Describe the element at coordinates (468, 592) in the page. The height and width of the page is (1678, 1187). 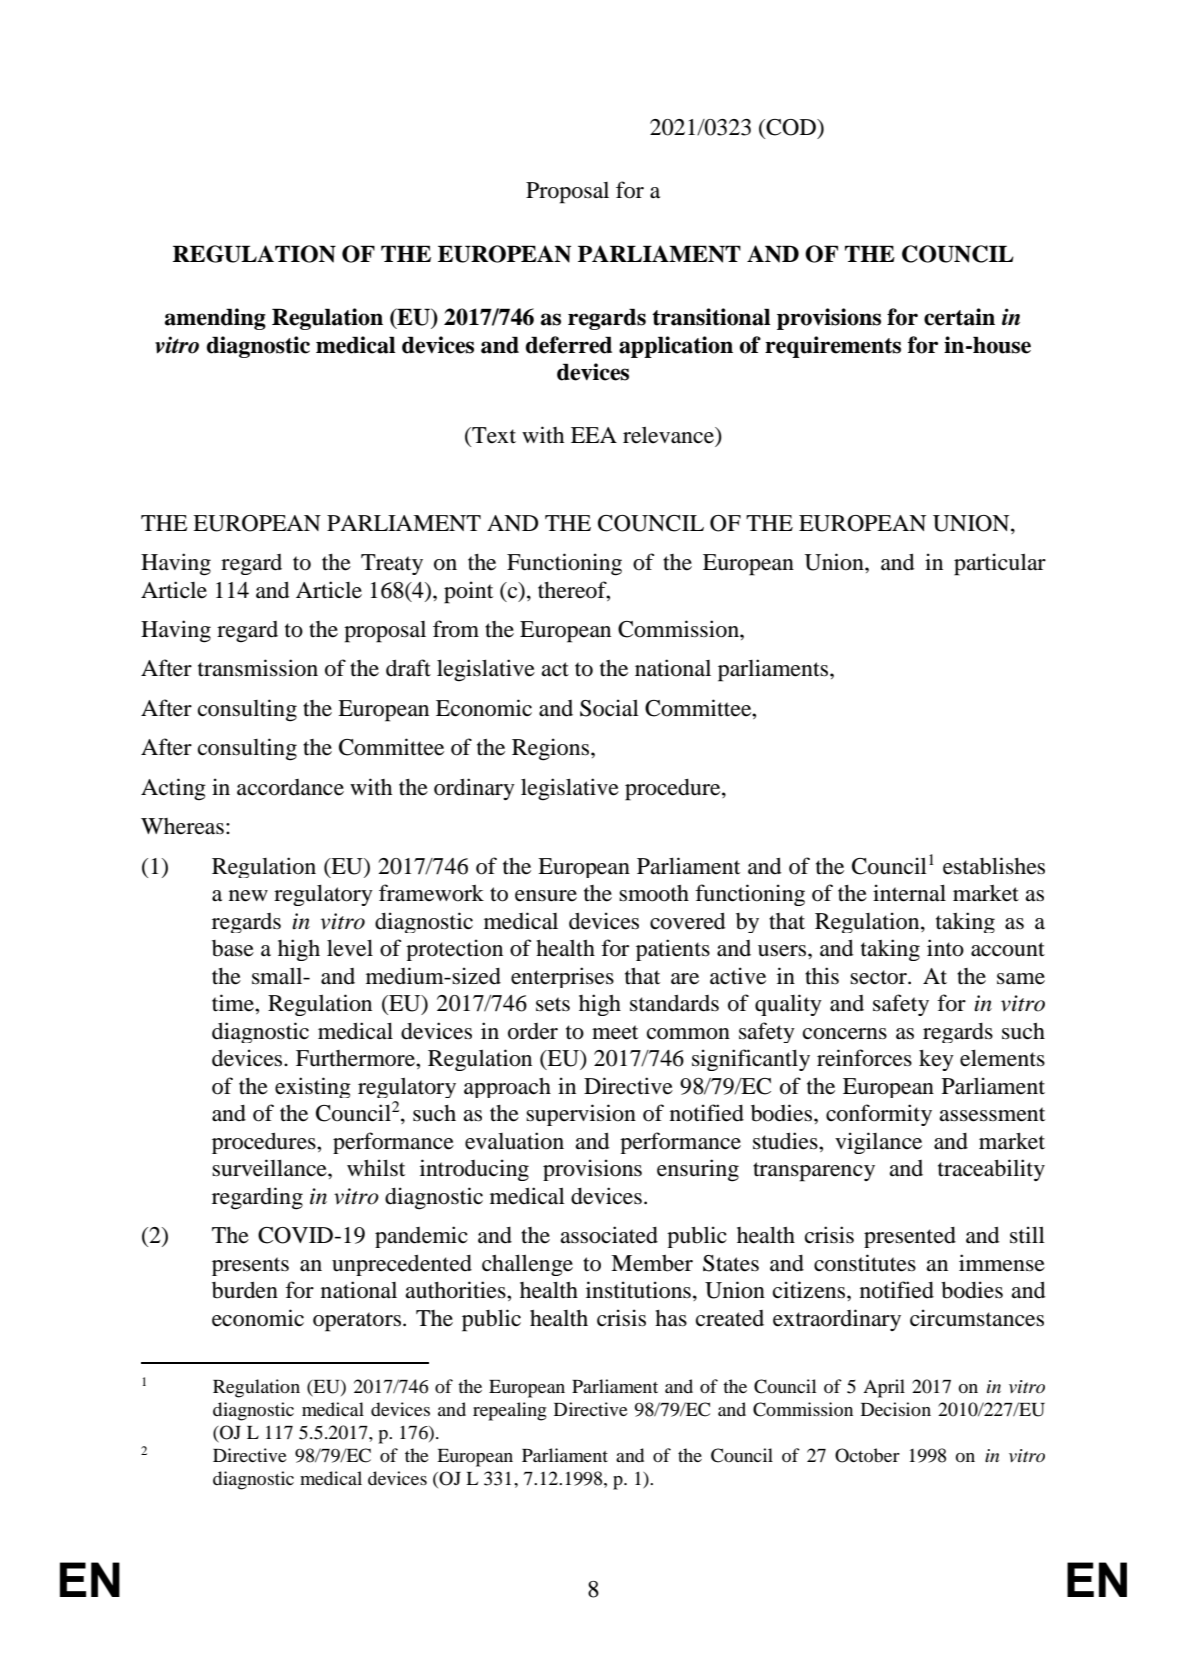
I see `point` at that location.
